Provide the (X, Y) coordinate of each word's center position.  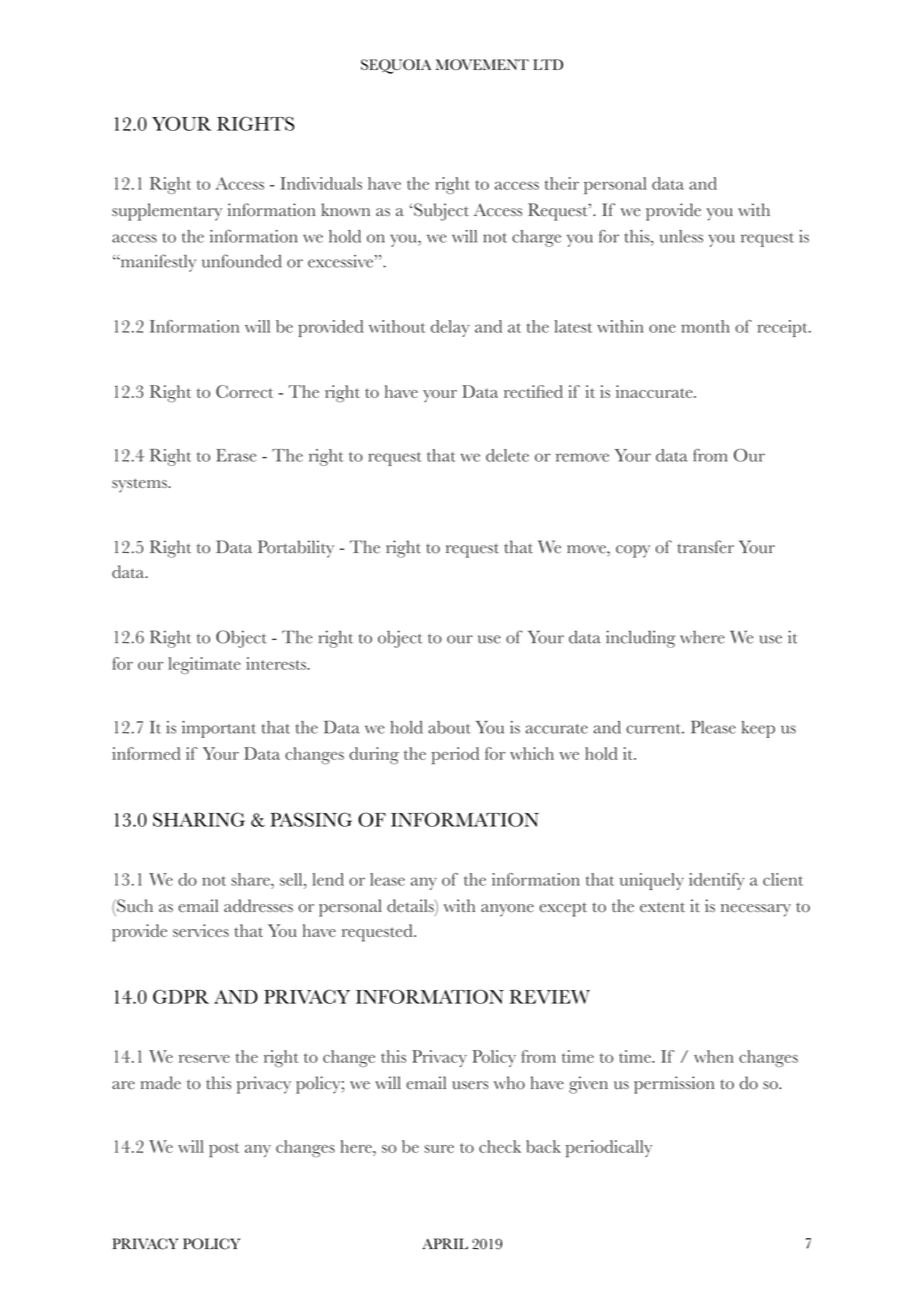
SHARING (199, 819)
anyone (507, 910)
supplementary (167, 212)
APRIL (445, 1243)
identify (717, 881)
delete (507, 455)
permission (674, 1085)
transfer (705, 547)
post (224, 1150)
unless (681, 236)
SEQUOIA (396, 66)
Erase (236, 455)
